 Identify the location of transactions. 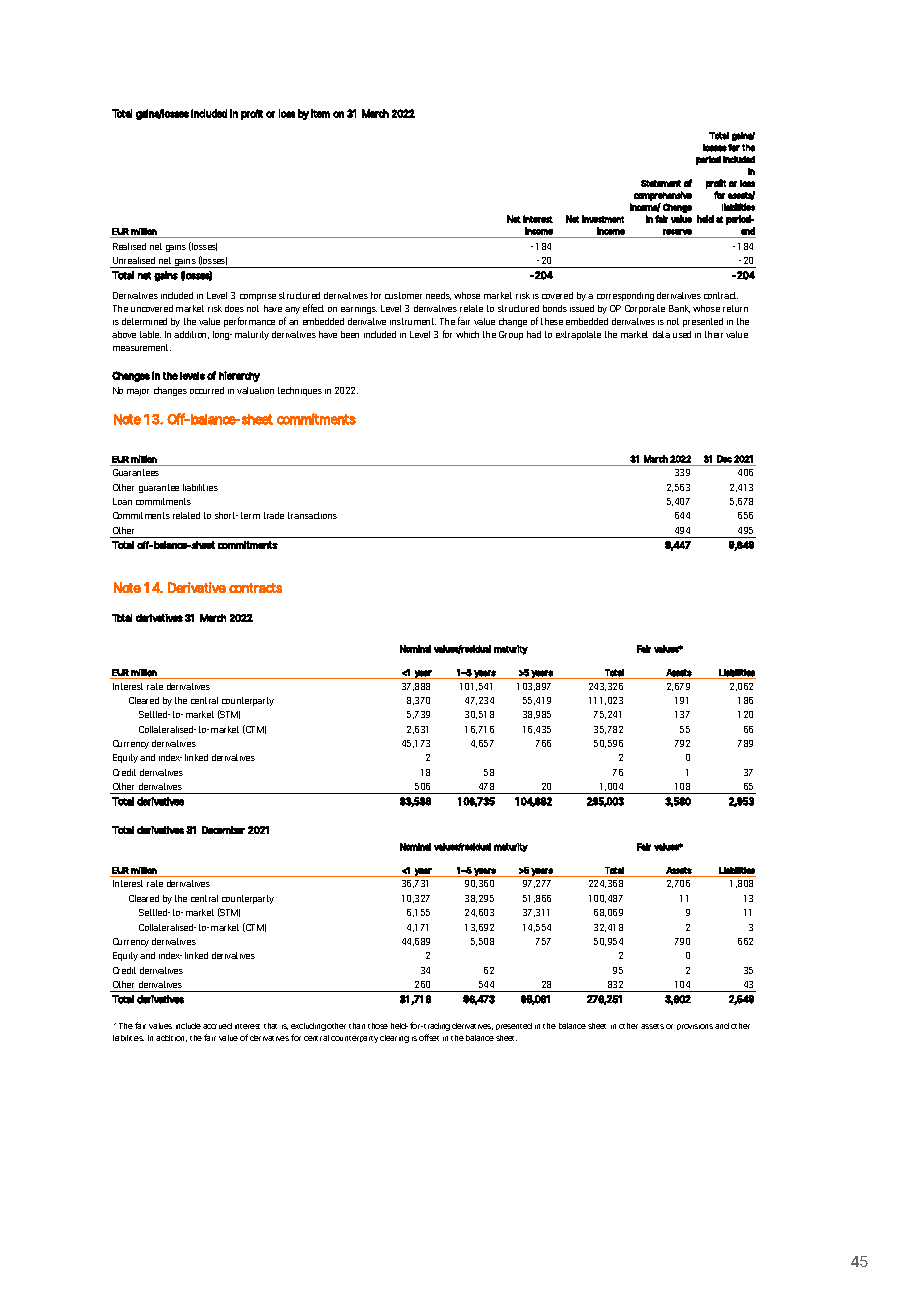
(312, 515).
